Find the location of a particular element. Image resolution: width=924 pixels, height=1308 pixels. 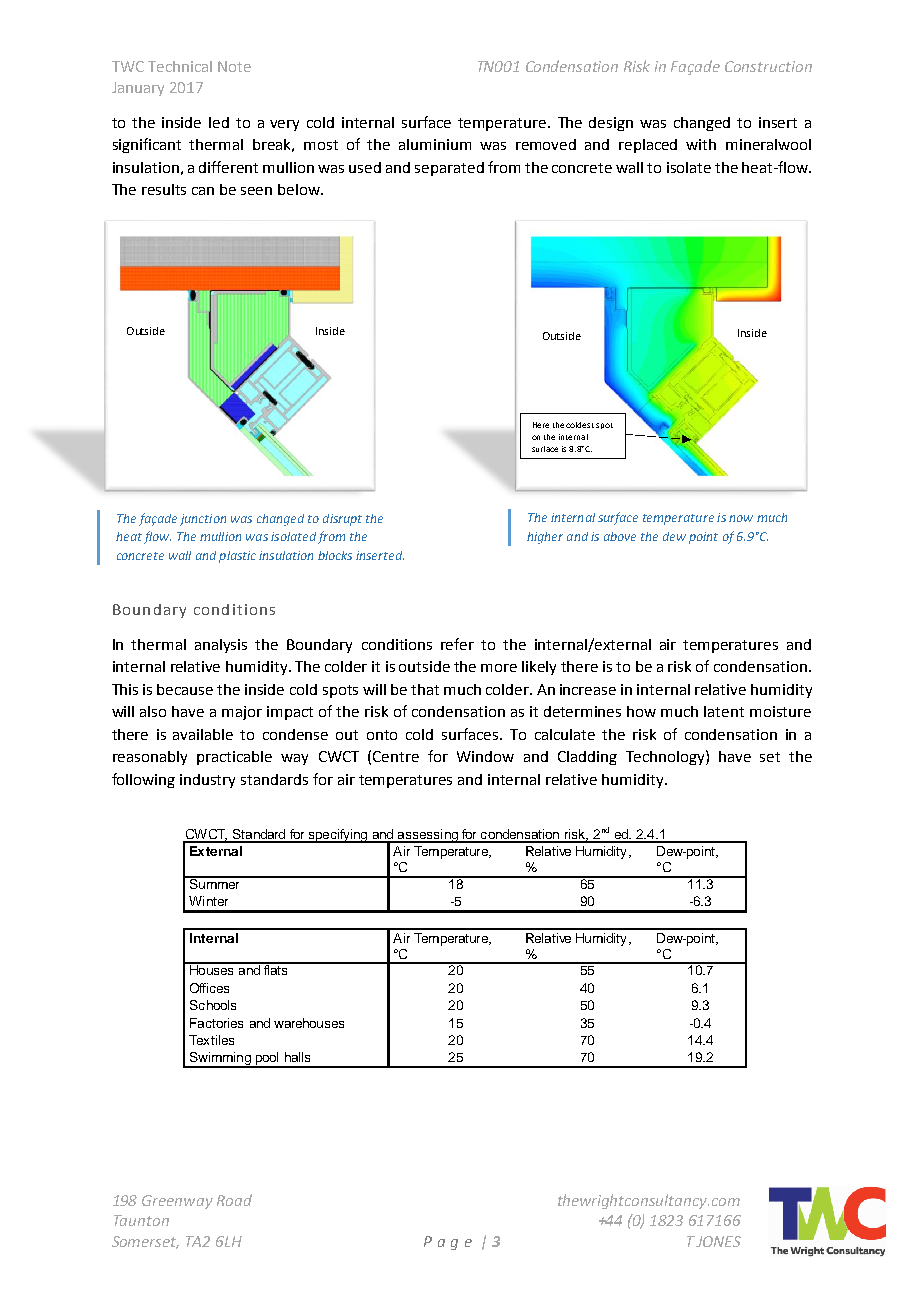

assessing is located at coordinates (427, 836).
